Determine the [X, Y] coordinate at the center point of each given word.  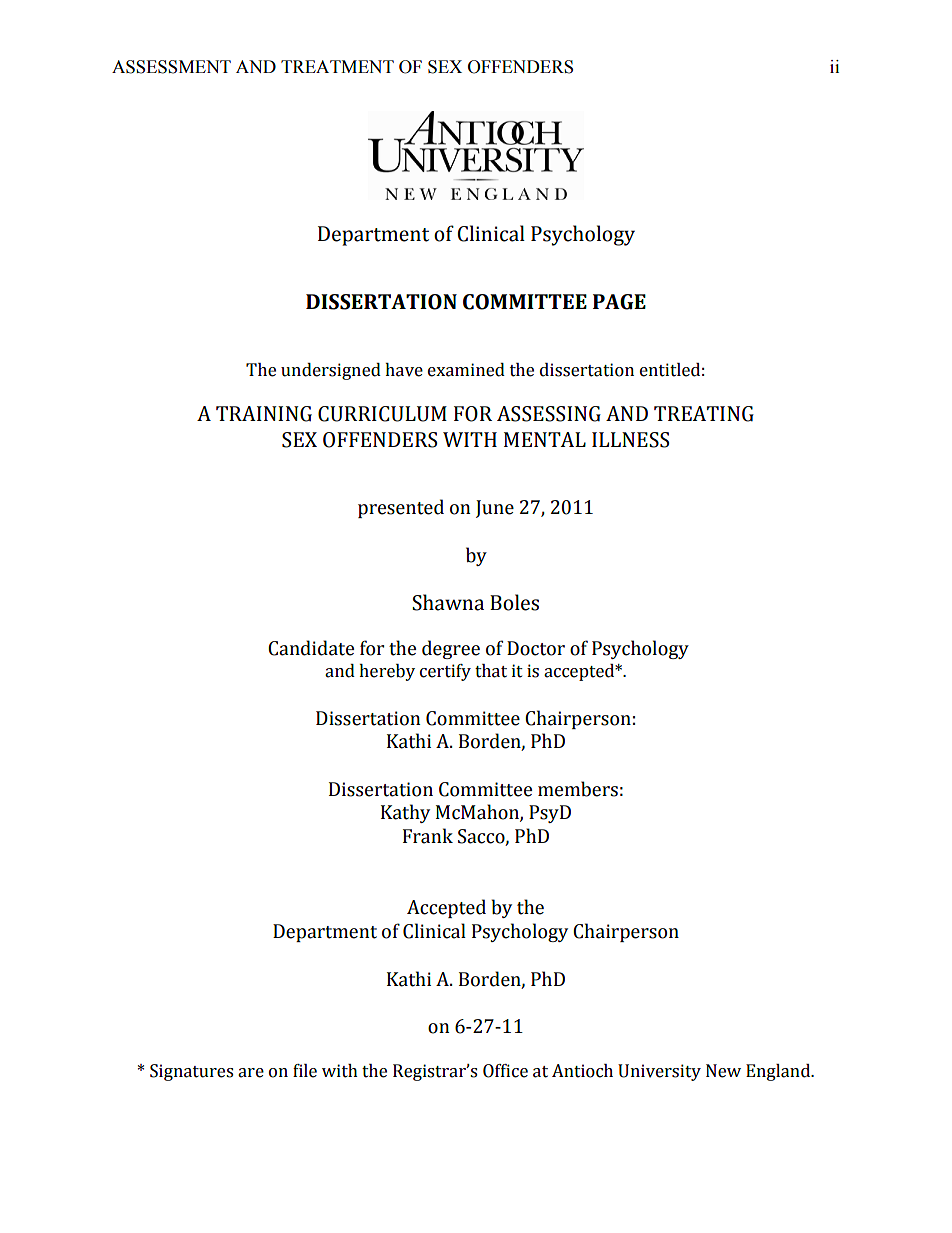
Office [505, 1071]
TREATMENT [337, 66]
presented [401, 508]
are [251, 1073]
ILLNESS [630, 440]
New [723, 1071]
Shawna [448, 602]
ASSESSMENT [171, 67]
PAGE [619, 302]
